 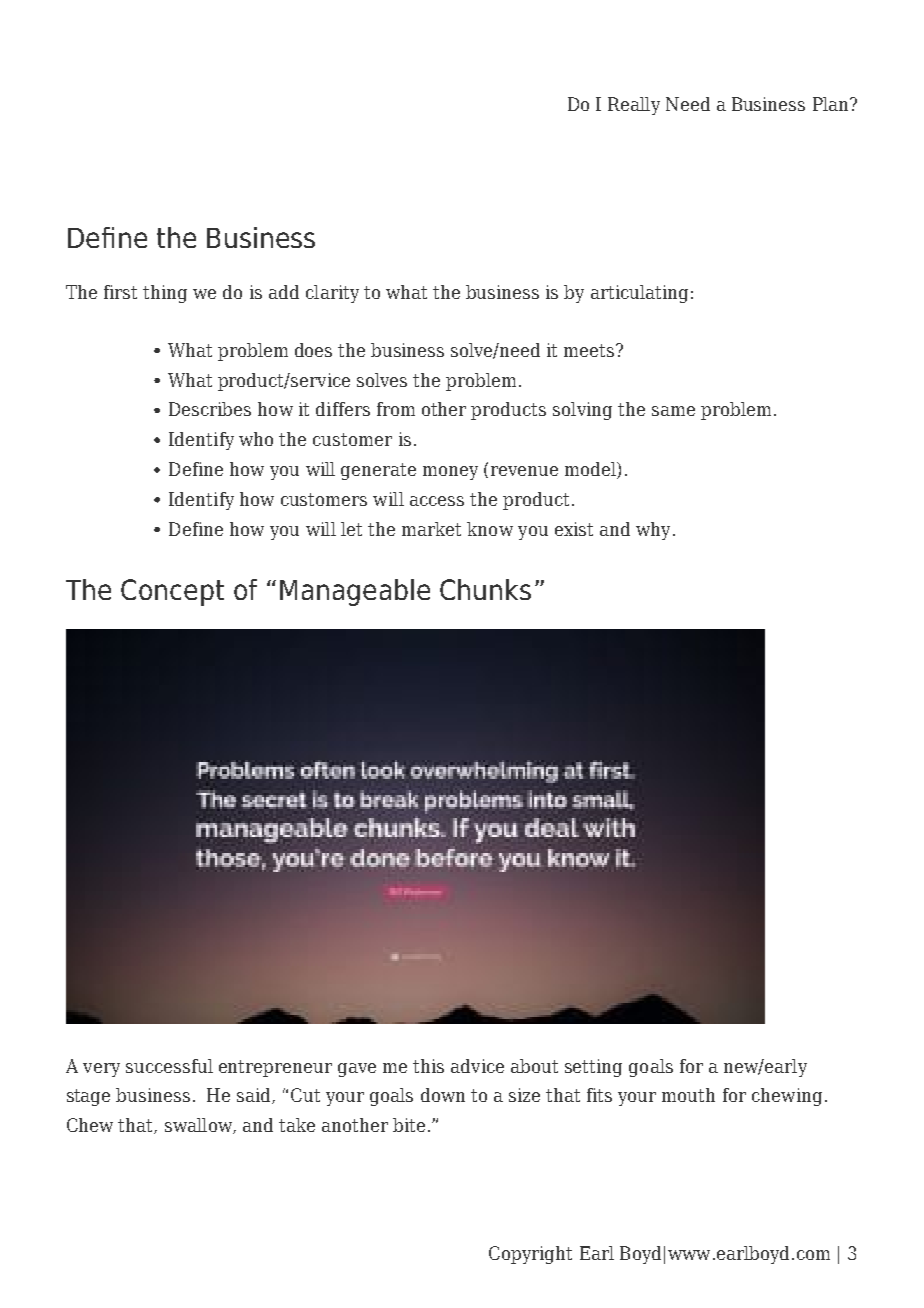 What do you see at coordinates (165, 294) in the screenshot?
I see `thing` at bounding box center [165, 294].
